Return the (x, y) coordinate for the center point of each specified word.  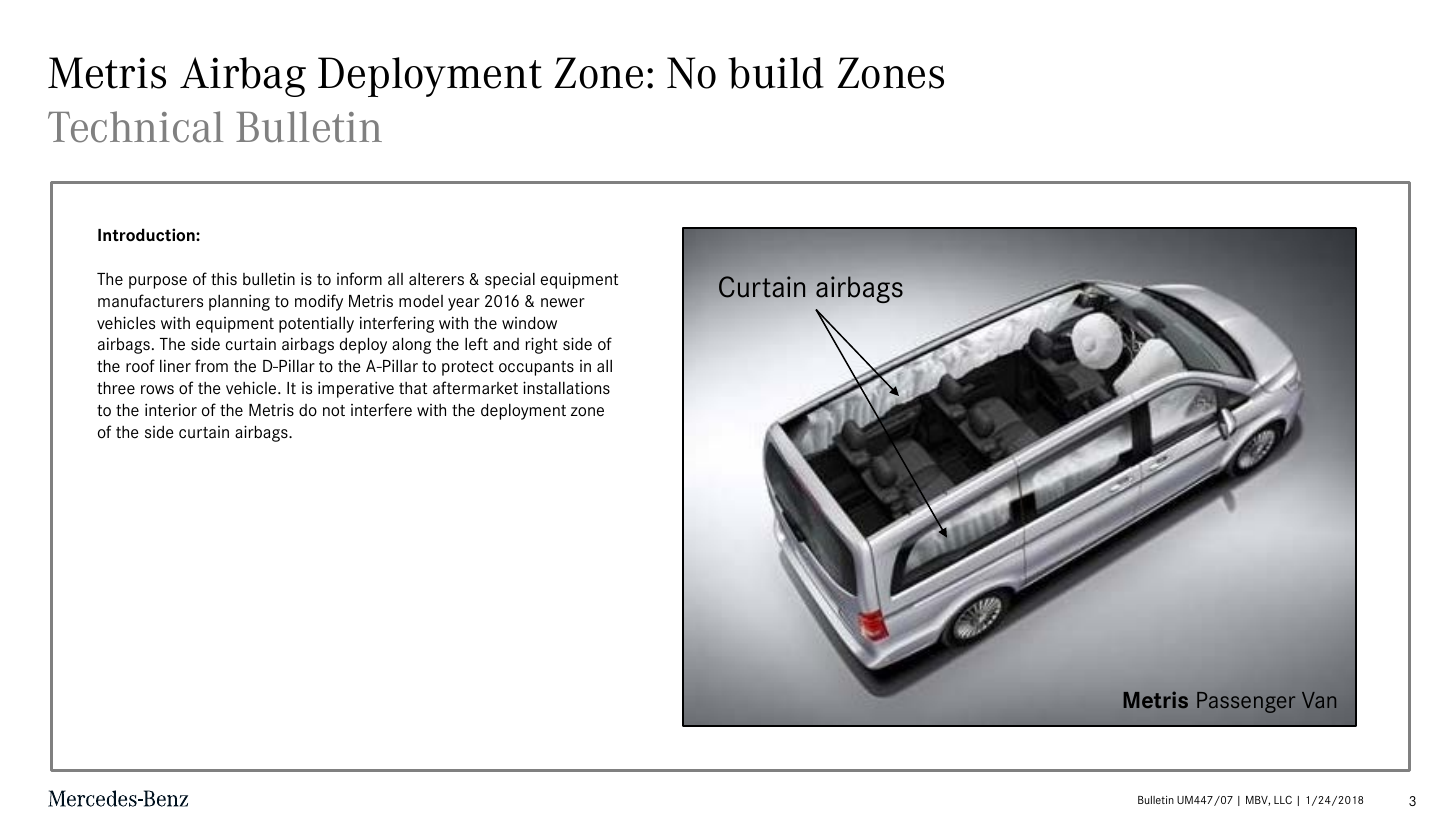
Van (1319, 700)
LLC (1283, 799)
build (776, 73)
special (510, 281)
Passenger (1246, 702)
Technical (135, 127)
